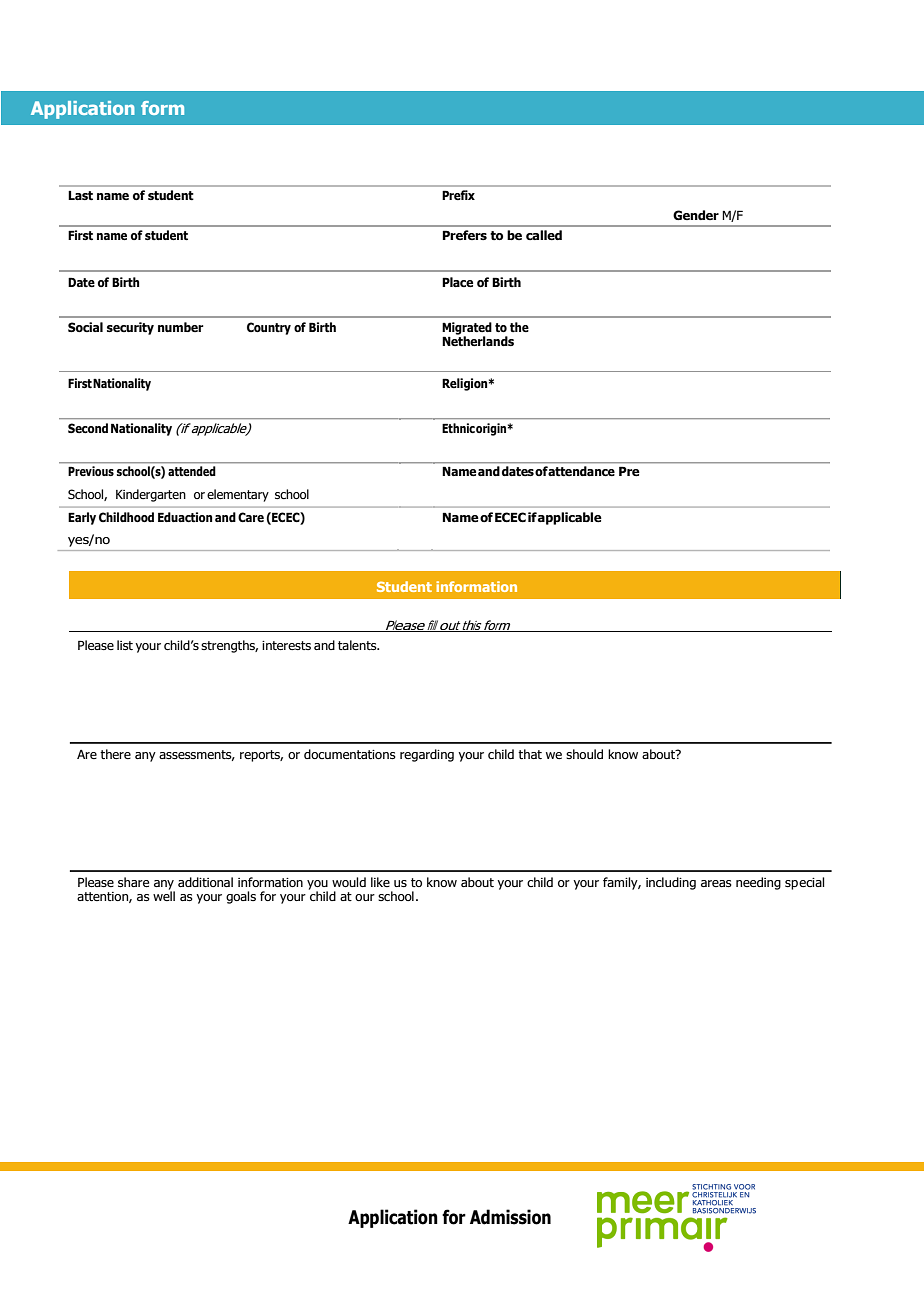  Describe the element at coordinates (115, 754) in the screenshot. I see `there` at that location.
